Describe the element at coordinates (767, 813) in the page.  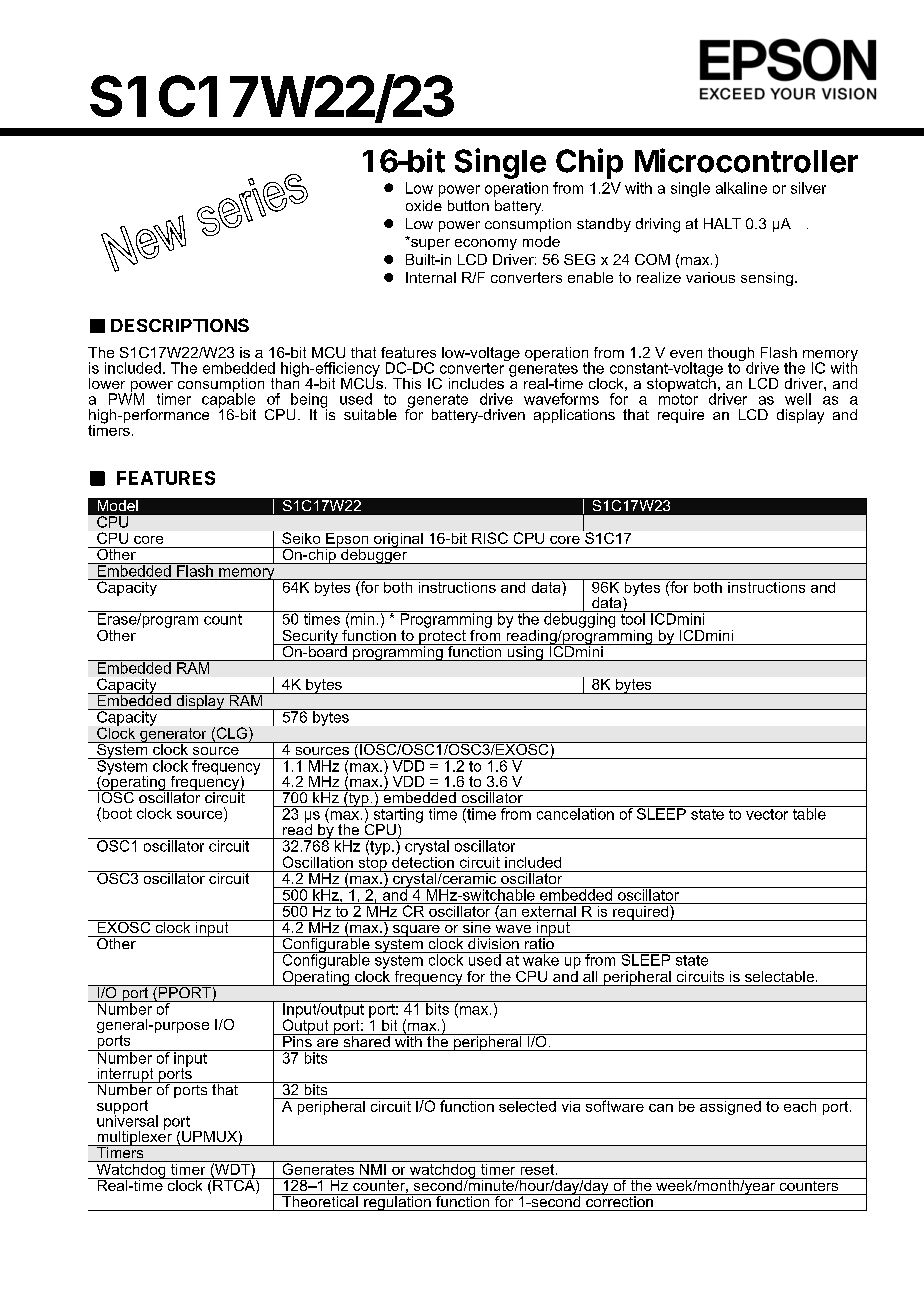
I see `vector` at that location.
